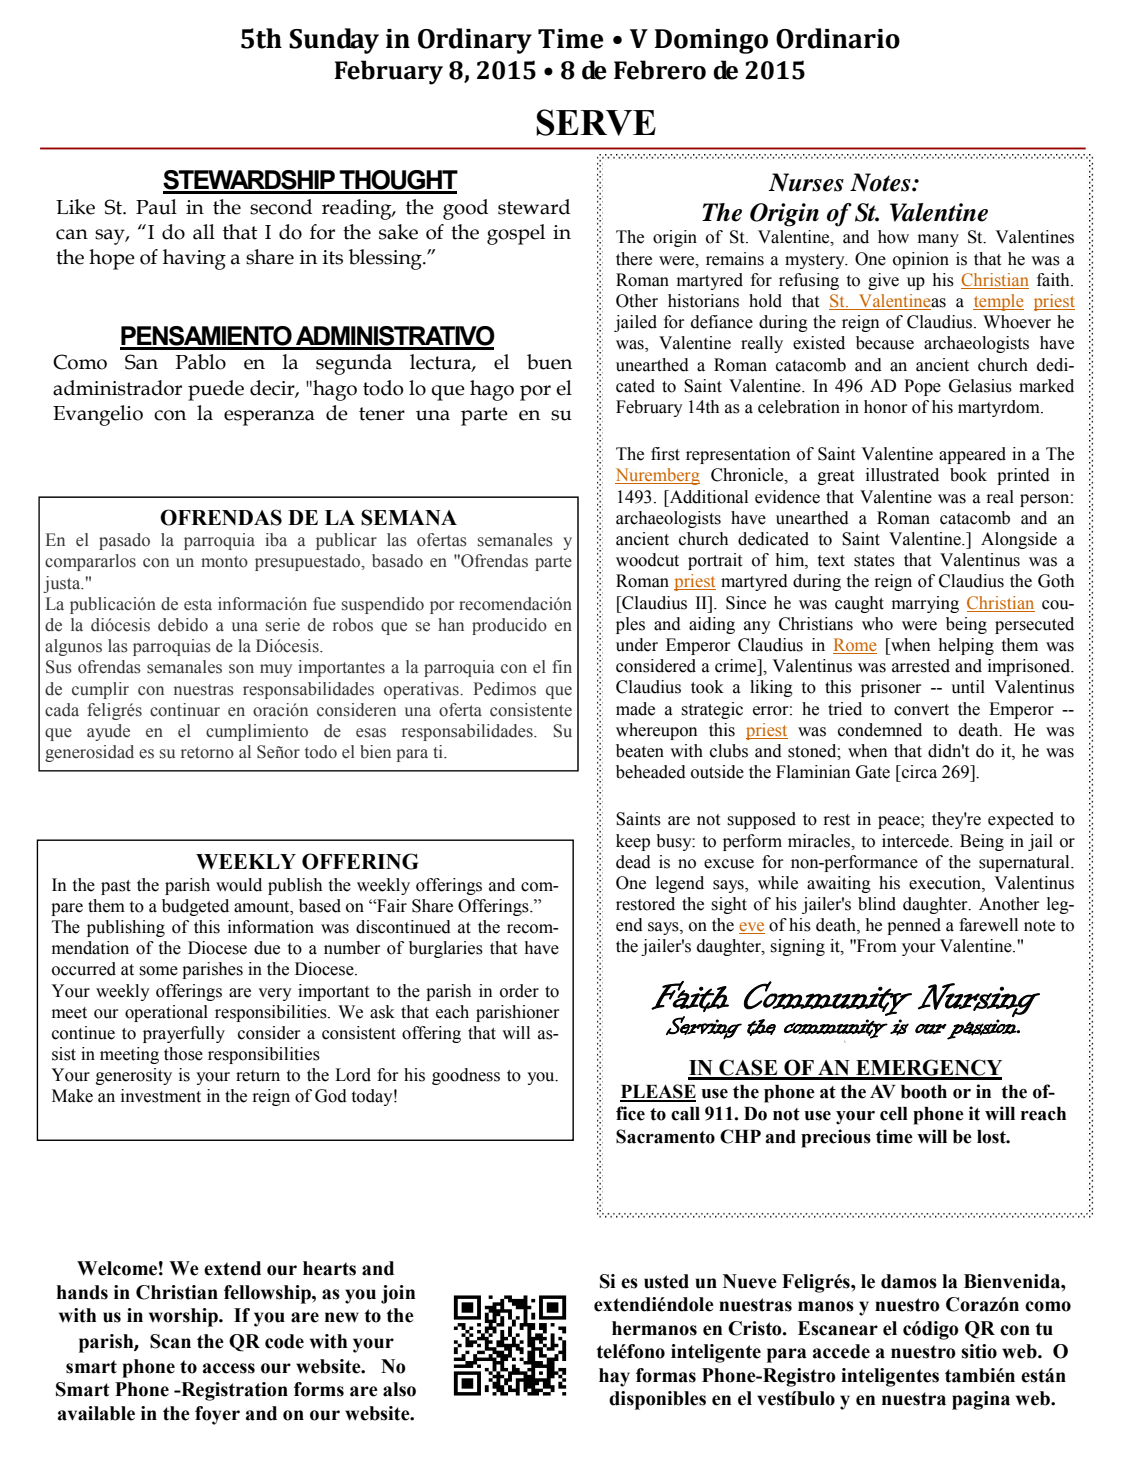  What do you see at coordinates (62, 710) in the page?
I see `cada` at bounding box center [62, 710].
